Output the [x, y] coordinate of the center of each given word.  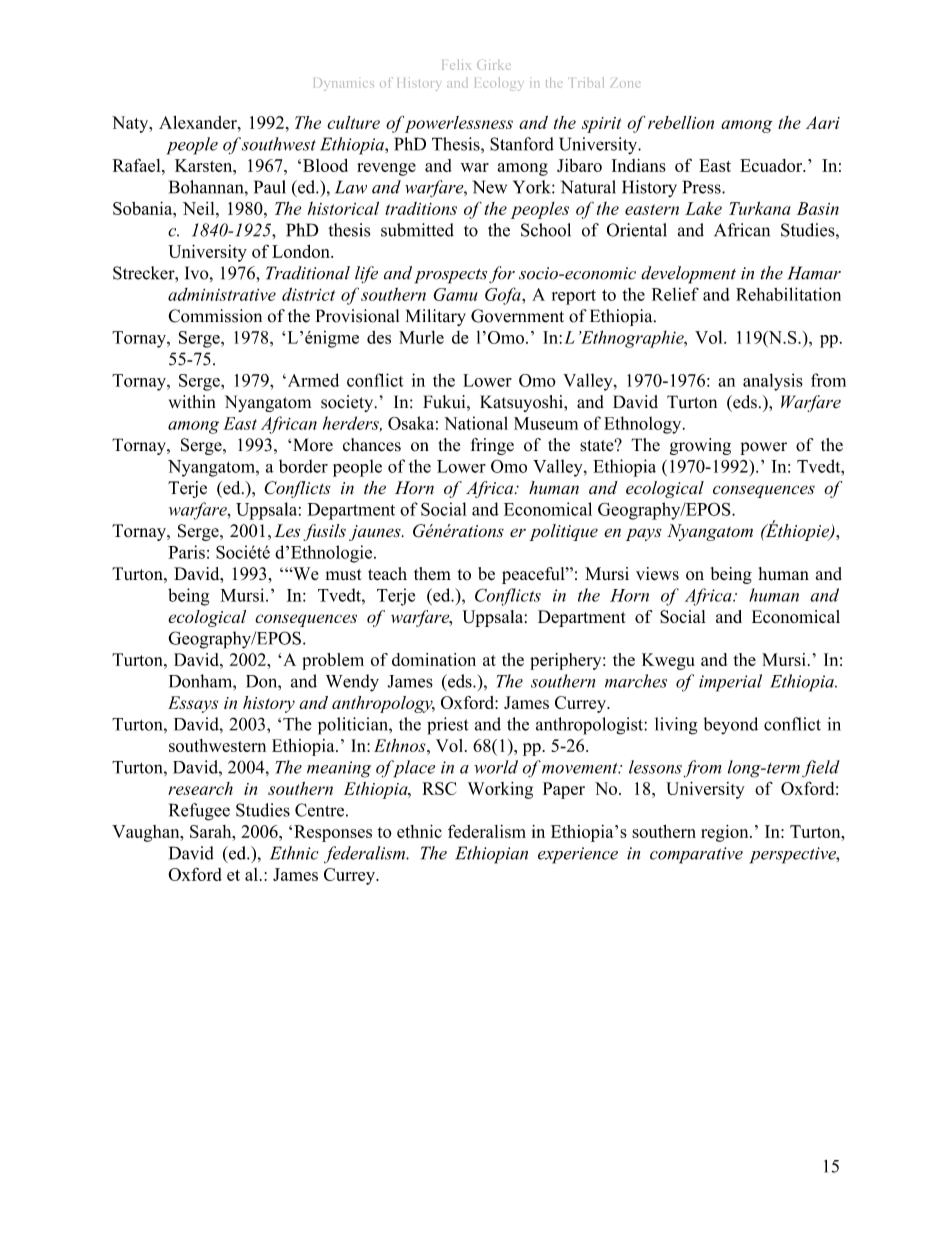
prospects [451, 276]
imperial [730, 683]
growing [700, 446]
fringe [492, 446]
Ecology [499, 84]
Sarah [212, 831]
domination [434, 659]
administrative [222, 294]
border [303, 466]
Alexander [199, 122]
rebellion [681, 122]
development [688, 275]
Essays [193, 704]
